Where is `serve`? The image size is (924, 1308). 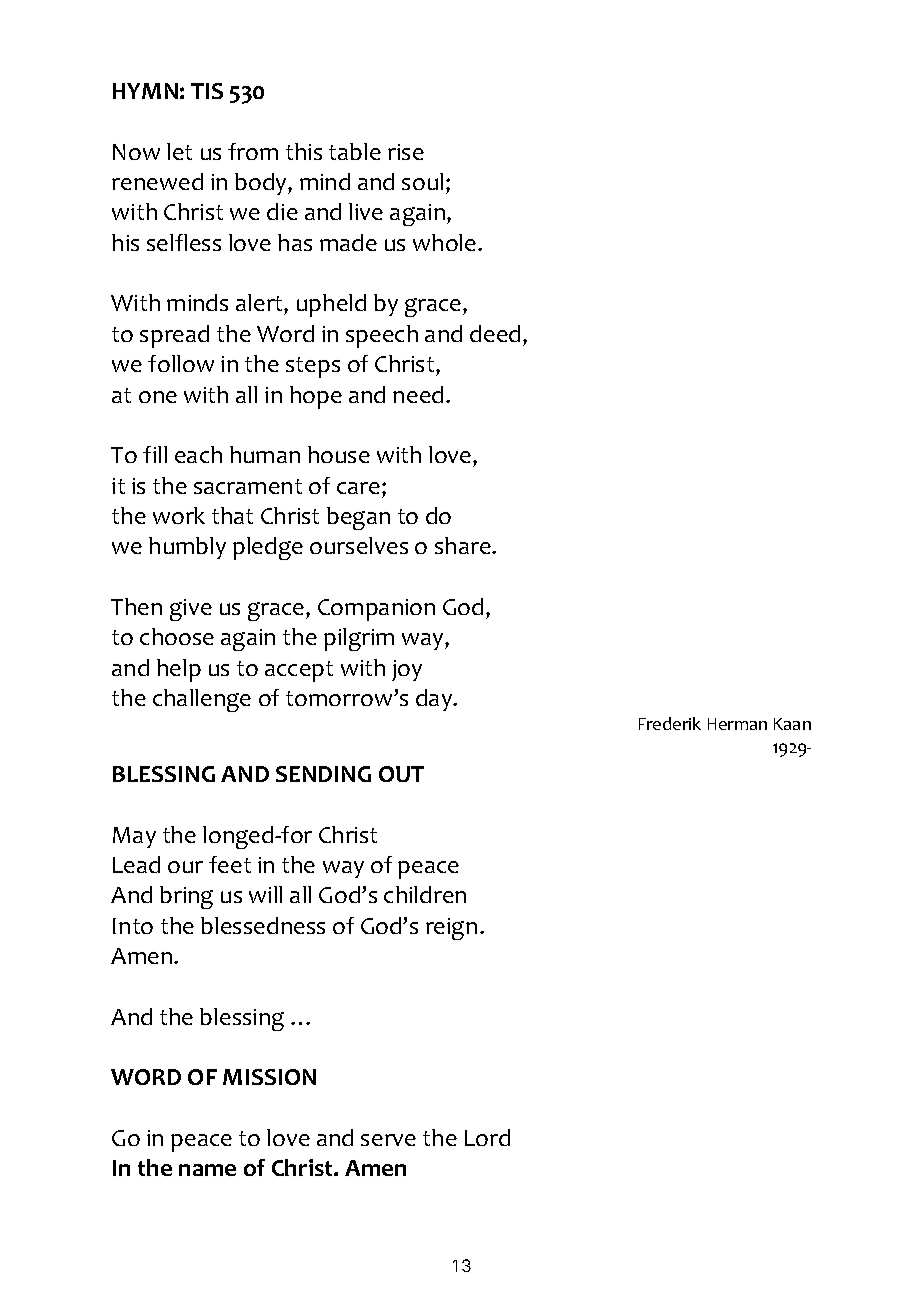 serve is located at coordinates (388, 1140).
